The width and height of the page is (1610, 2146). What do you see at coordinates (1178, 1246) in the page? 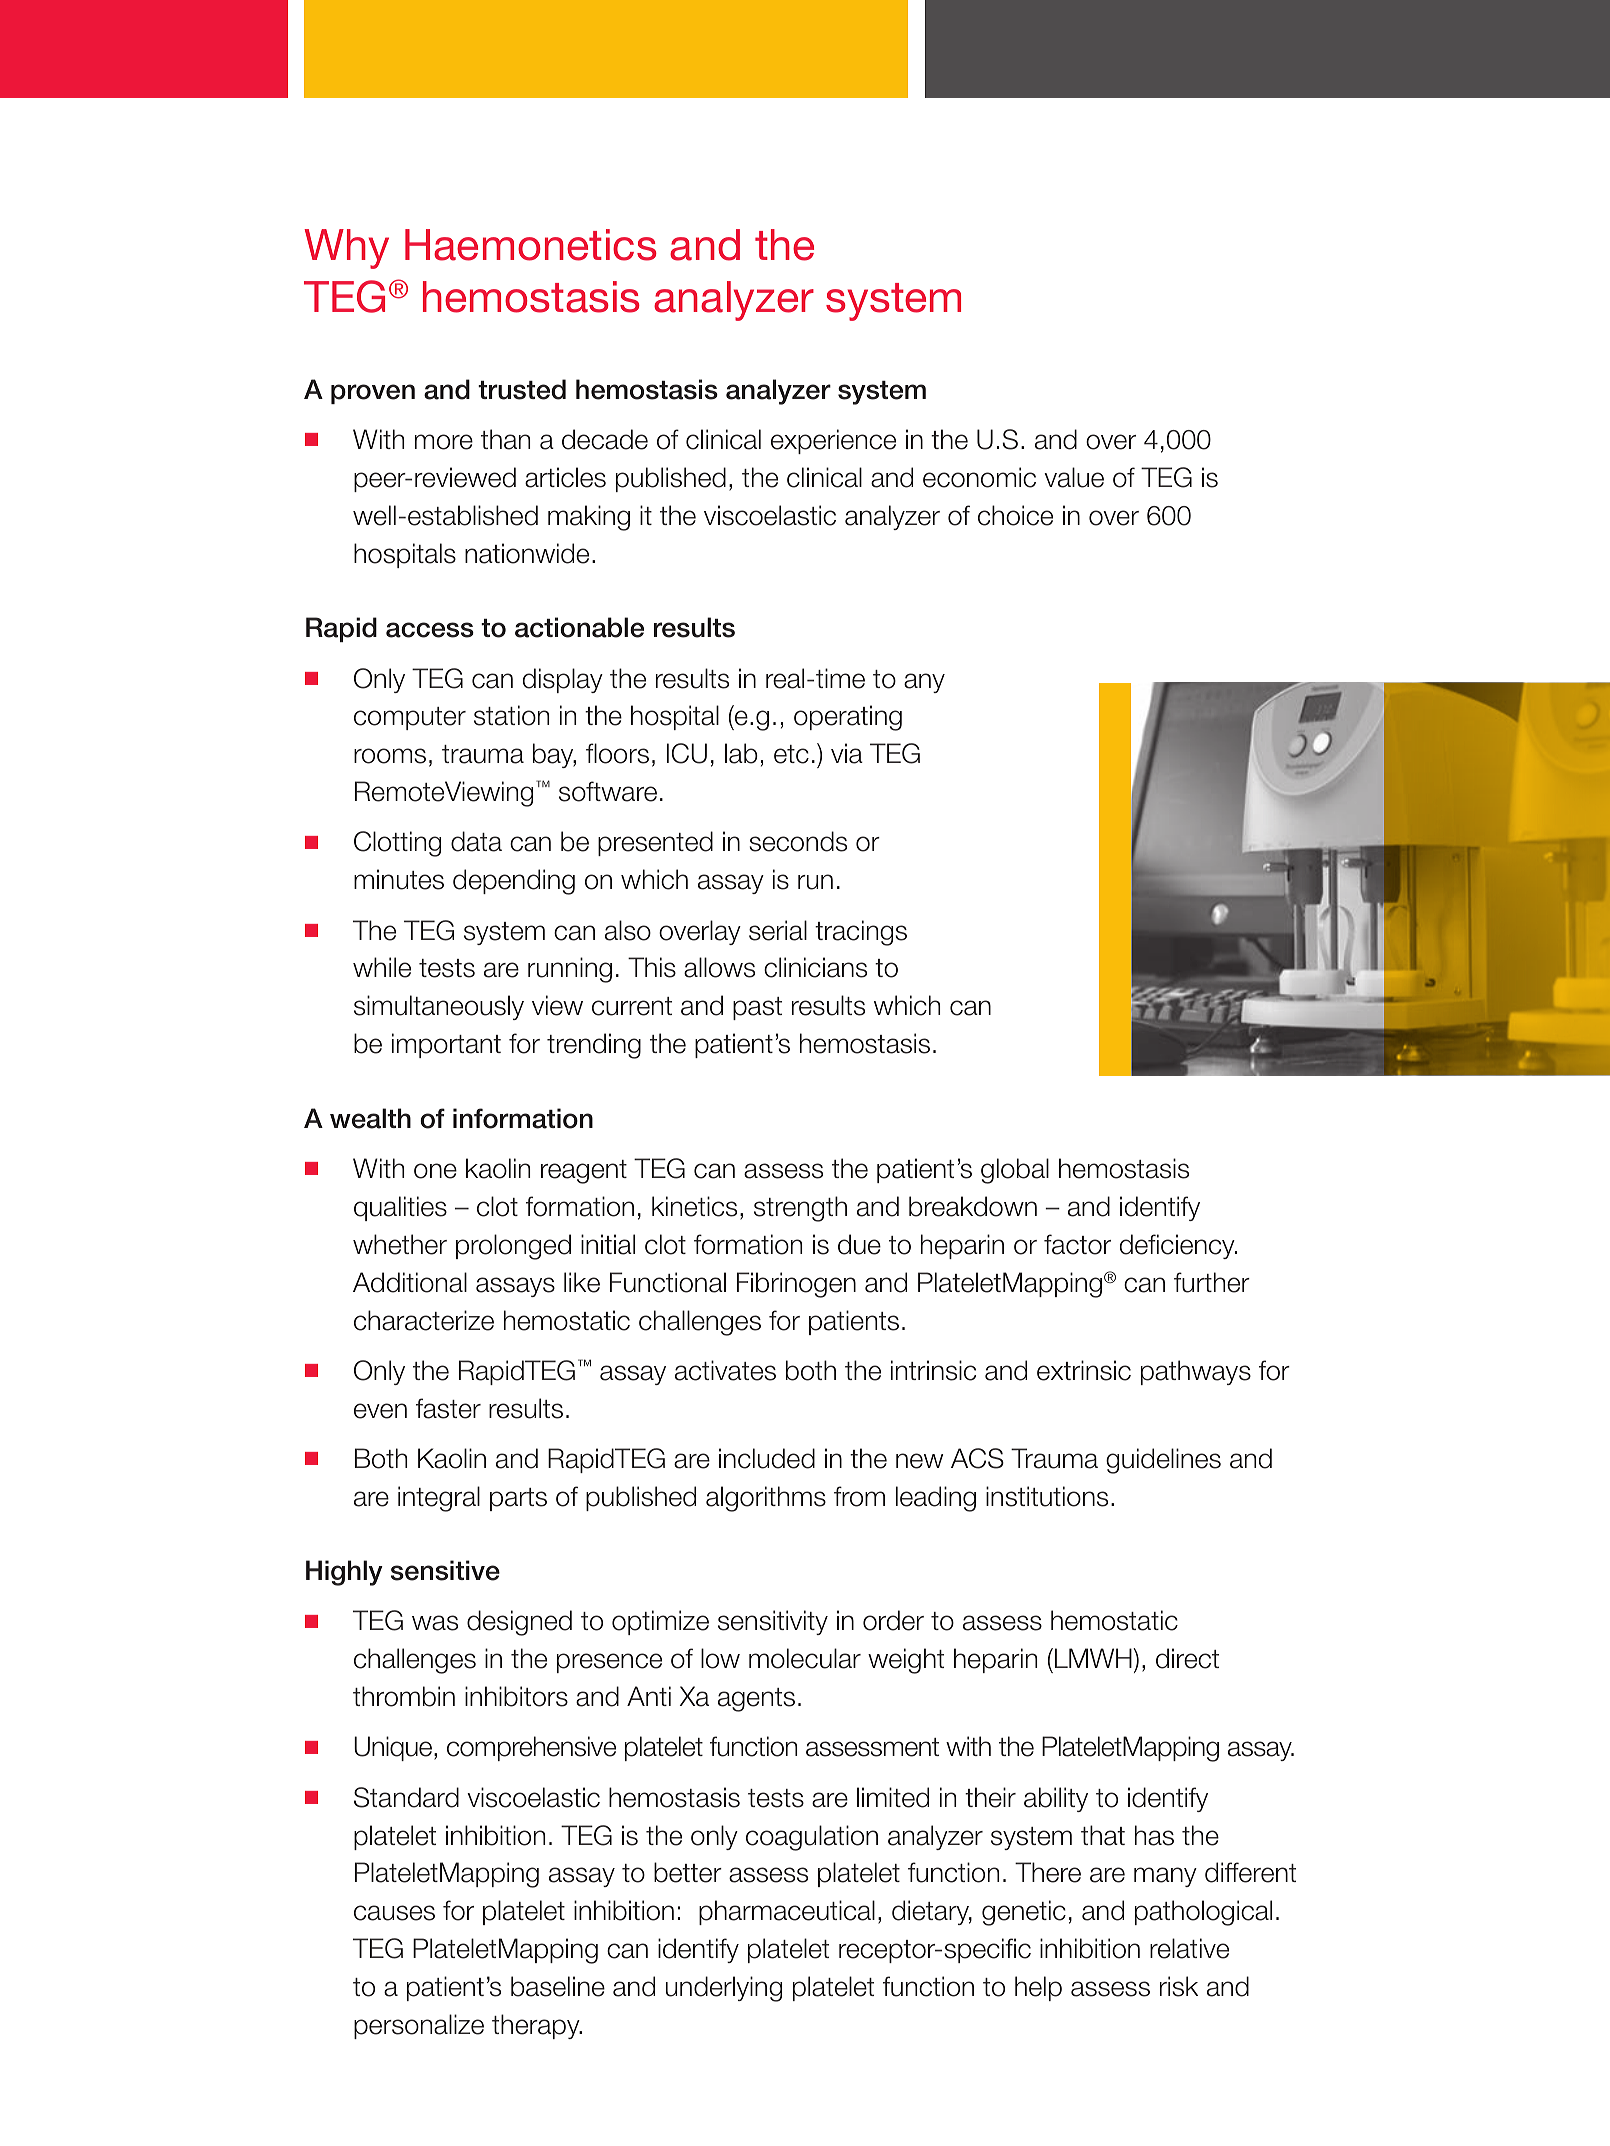
I see `deficiency` at bounding box center [1178, 1246].
